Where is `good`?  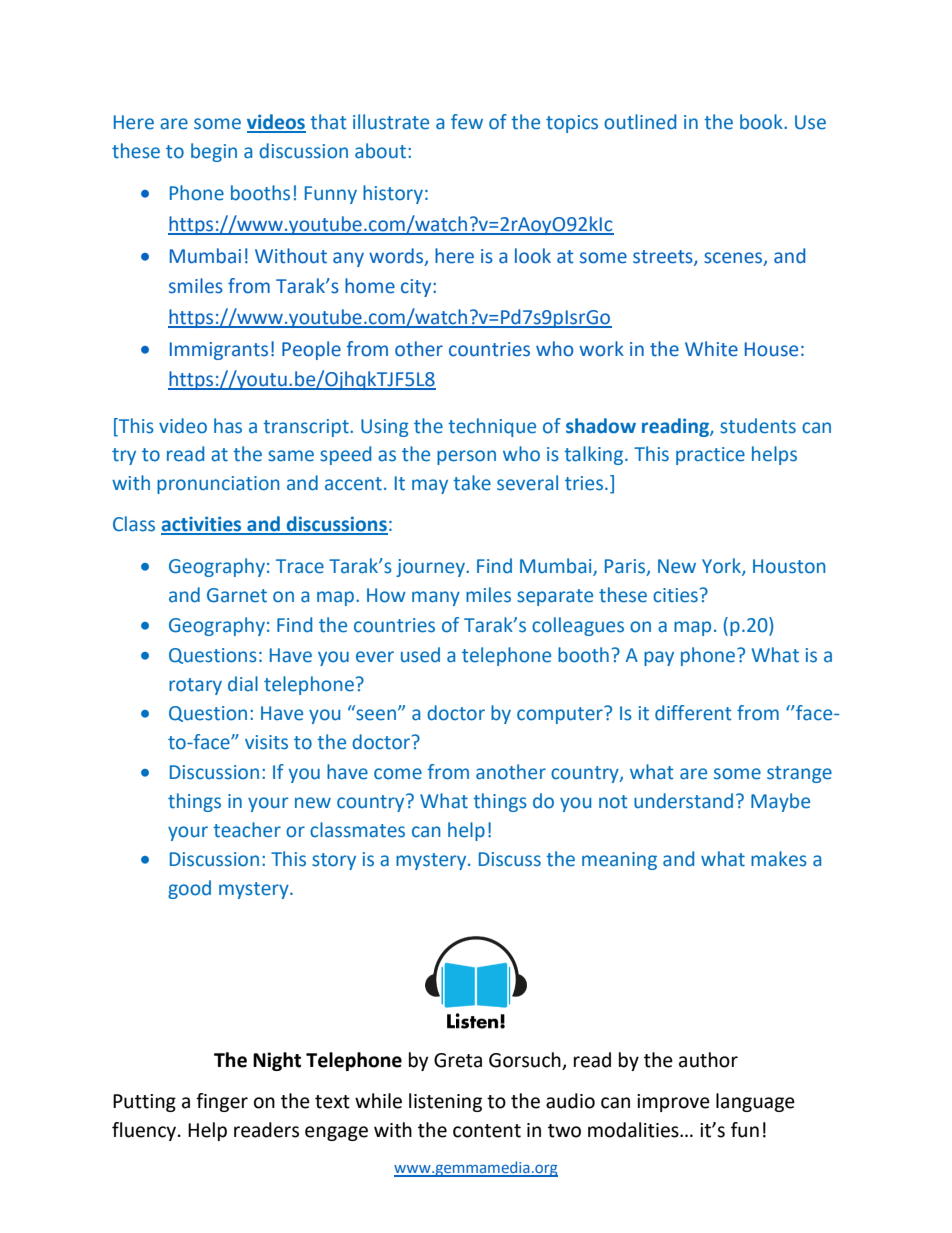 good is located at coordinates (189, 889).
